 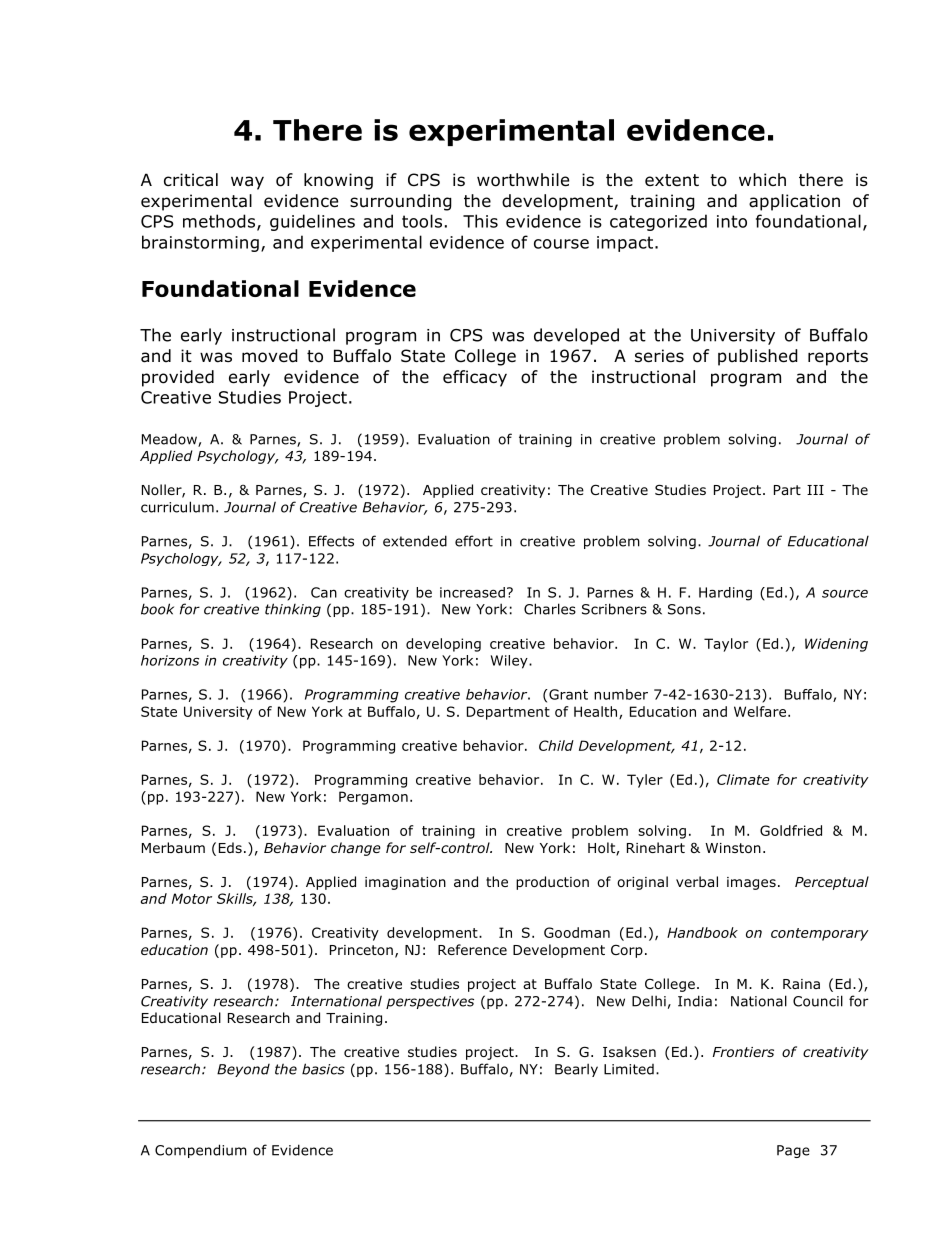 I want to click on curriculum, so click(x=177, y=507).
